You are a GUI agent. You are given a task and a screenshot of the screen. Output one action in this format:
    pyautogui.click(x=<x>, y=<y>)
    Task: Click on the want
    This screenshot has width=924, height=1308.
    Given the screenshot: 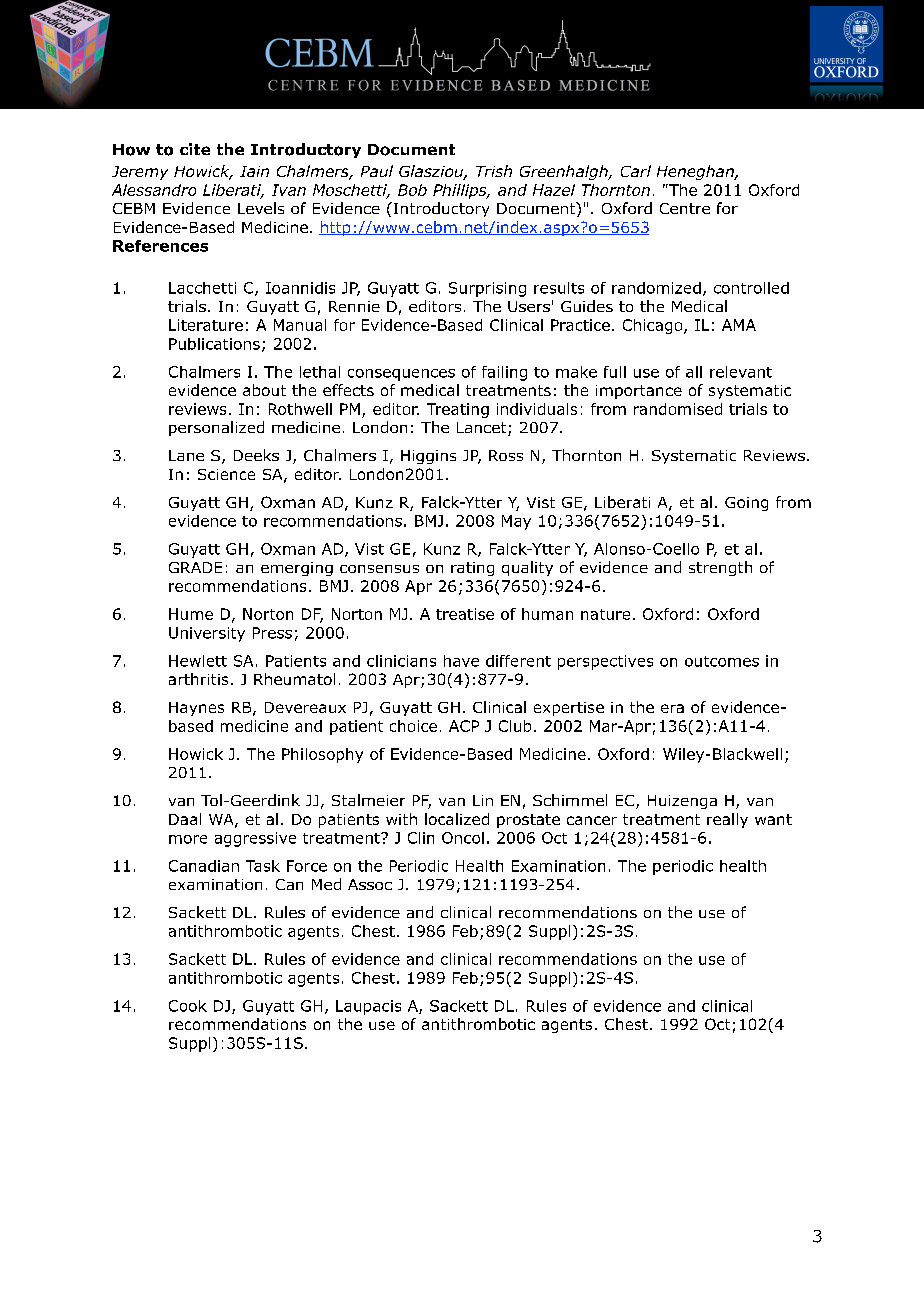 What is the action you would take?
    pyautogui.click(x=773, y=819)
